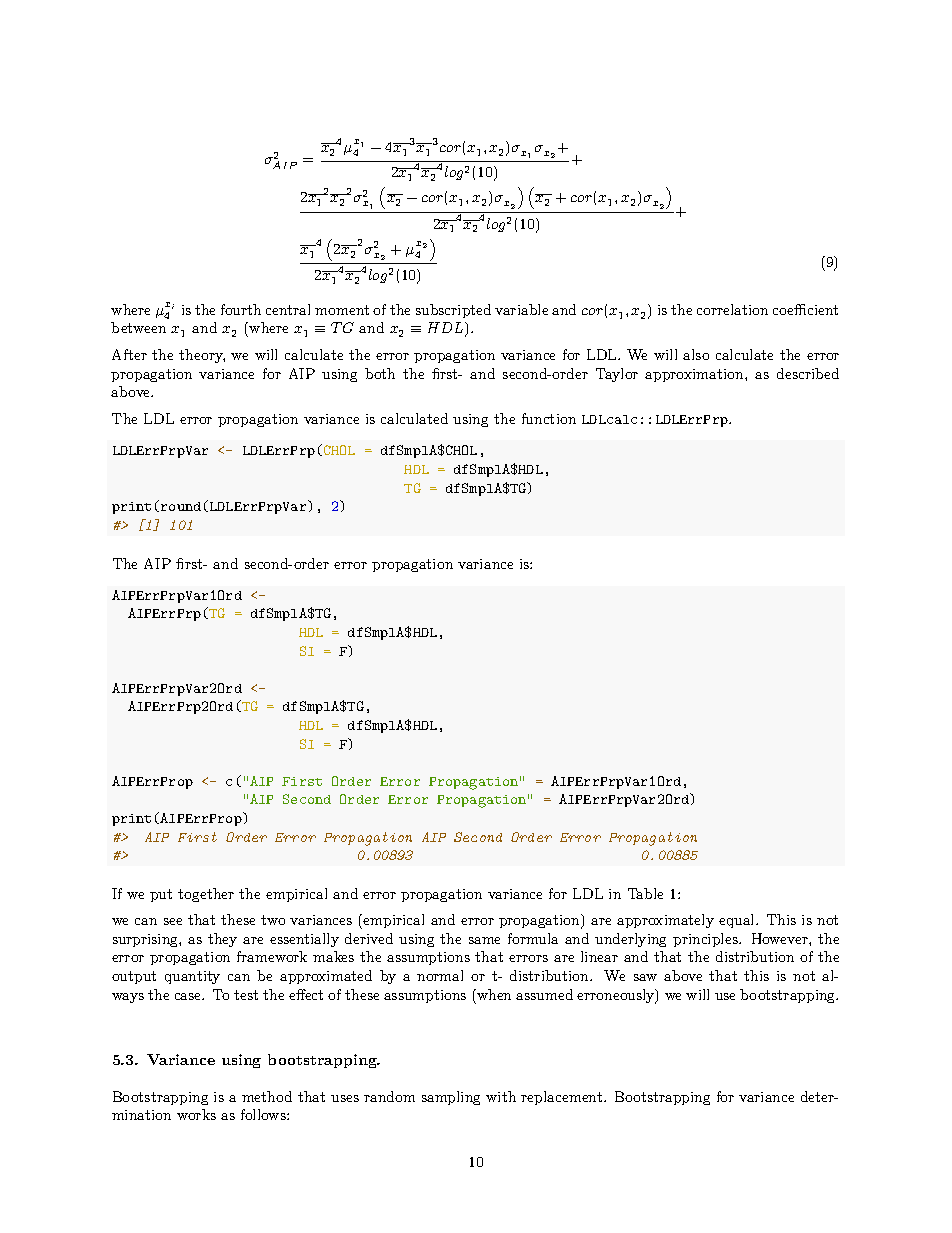  Describe the element at coordinates (732, 309) in the document. I see `correlation` at that location.
